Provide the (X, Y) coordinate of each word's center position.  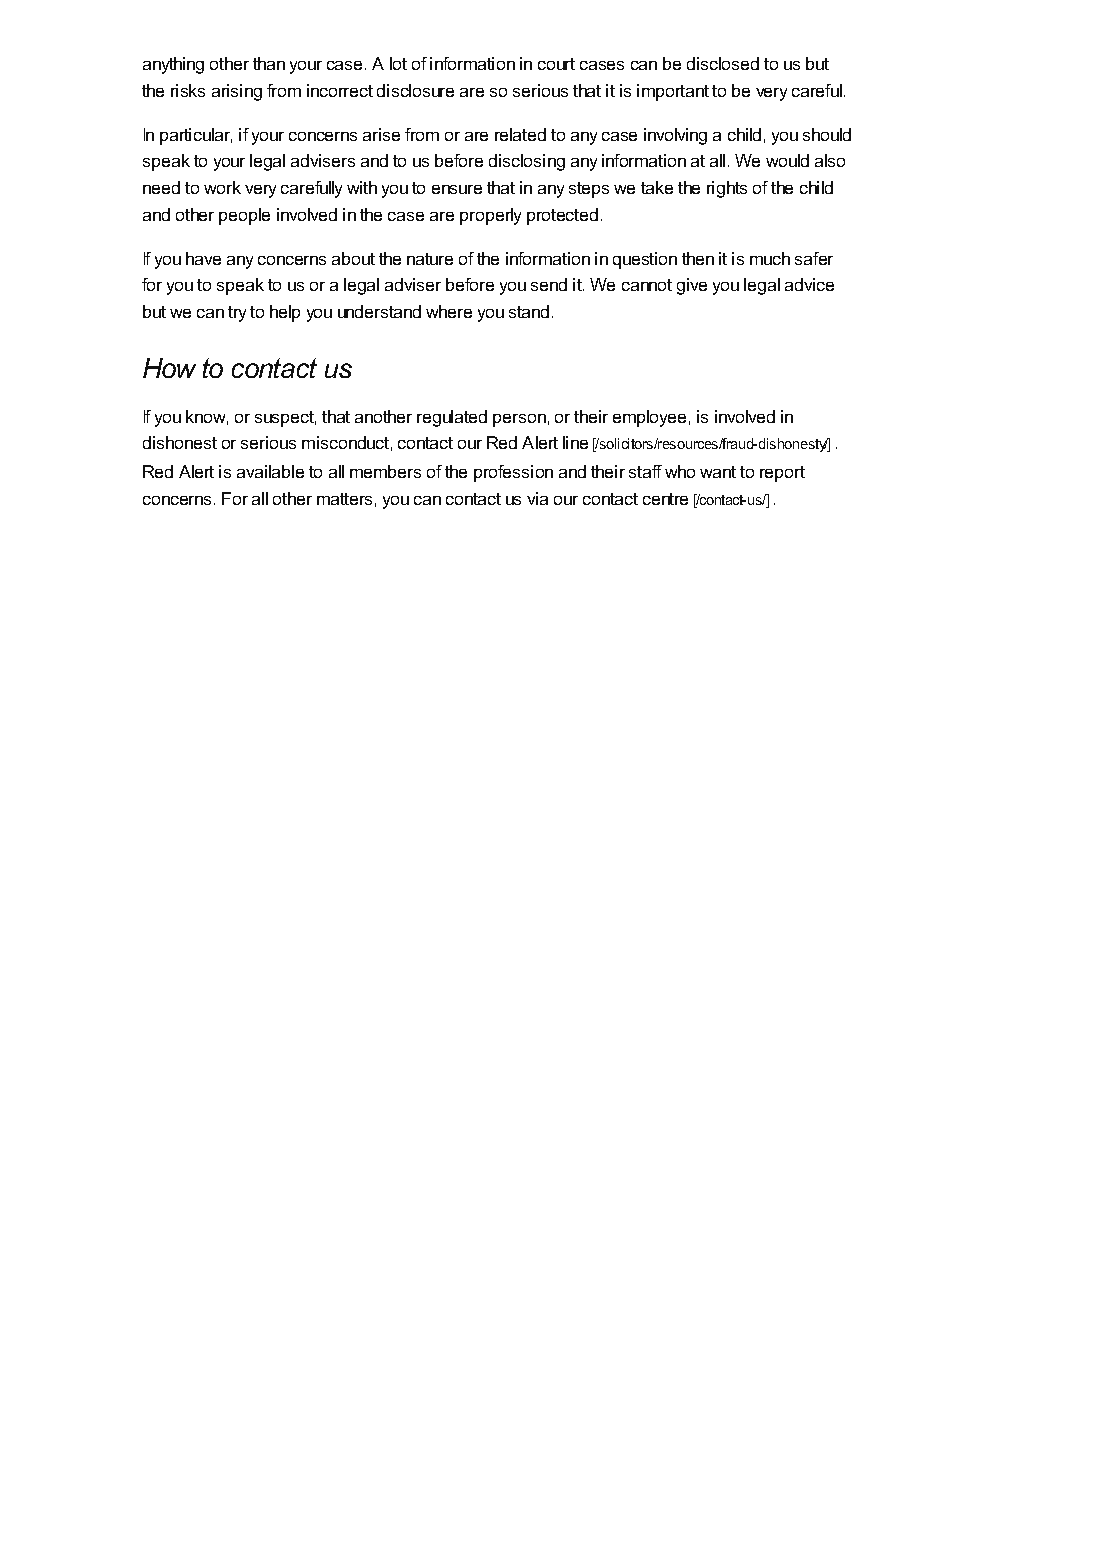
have (203, 258)
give (692, 286)
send (549, 284)
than (269, 63)
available (270, 471)
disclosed (723, 63)
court (556, 64)
